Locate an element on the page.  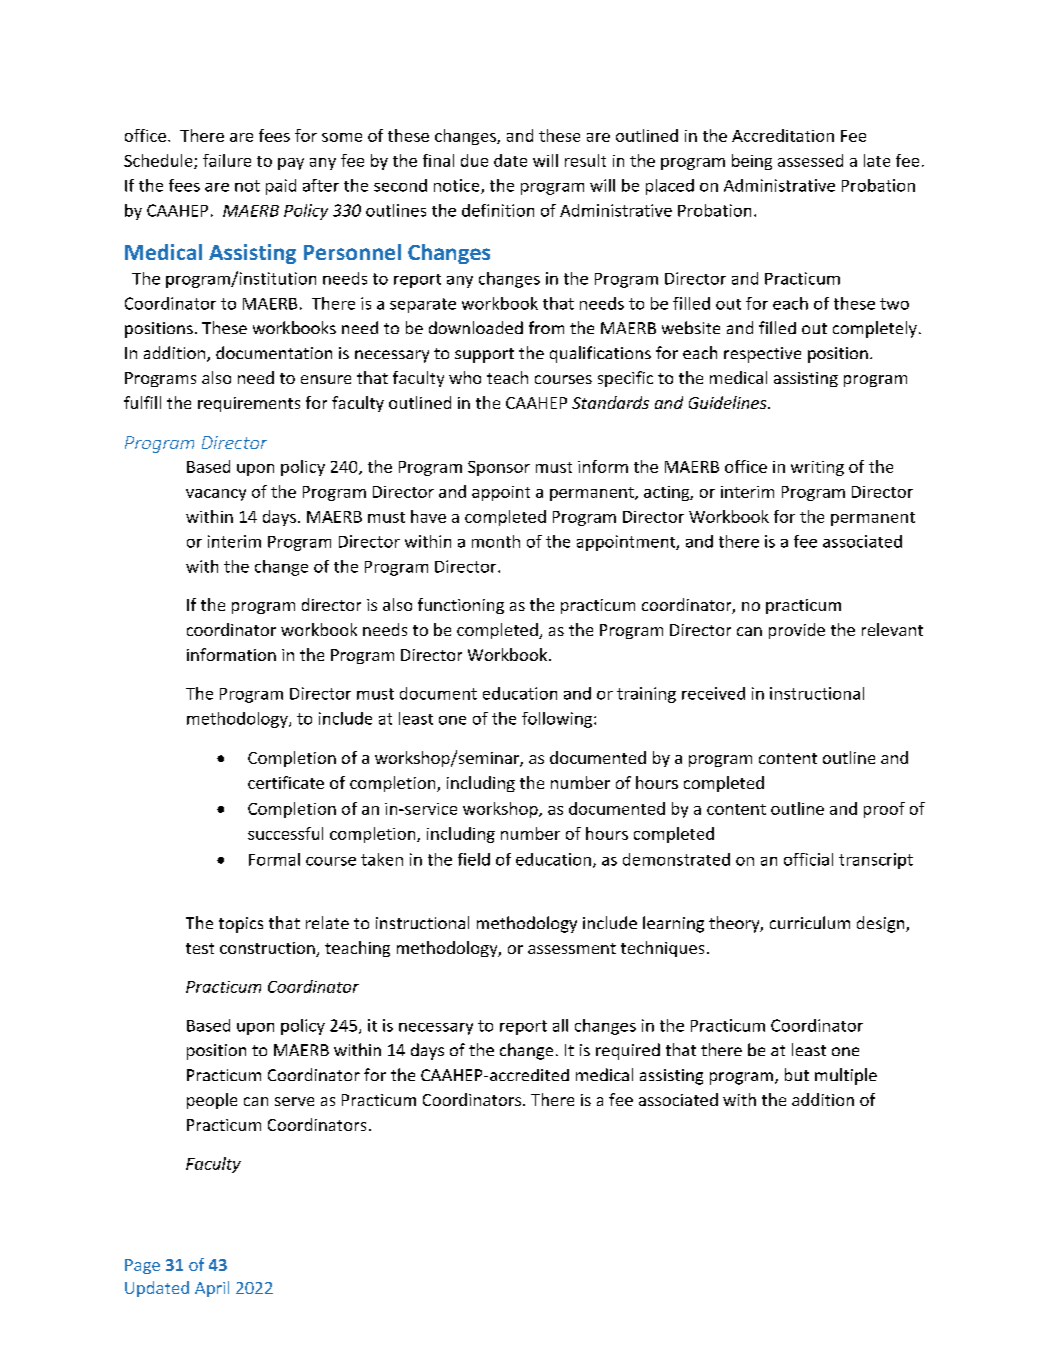
April is located at coordinates (212, 1289).
